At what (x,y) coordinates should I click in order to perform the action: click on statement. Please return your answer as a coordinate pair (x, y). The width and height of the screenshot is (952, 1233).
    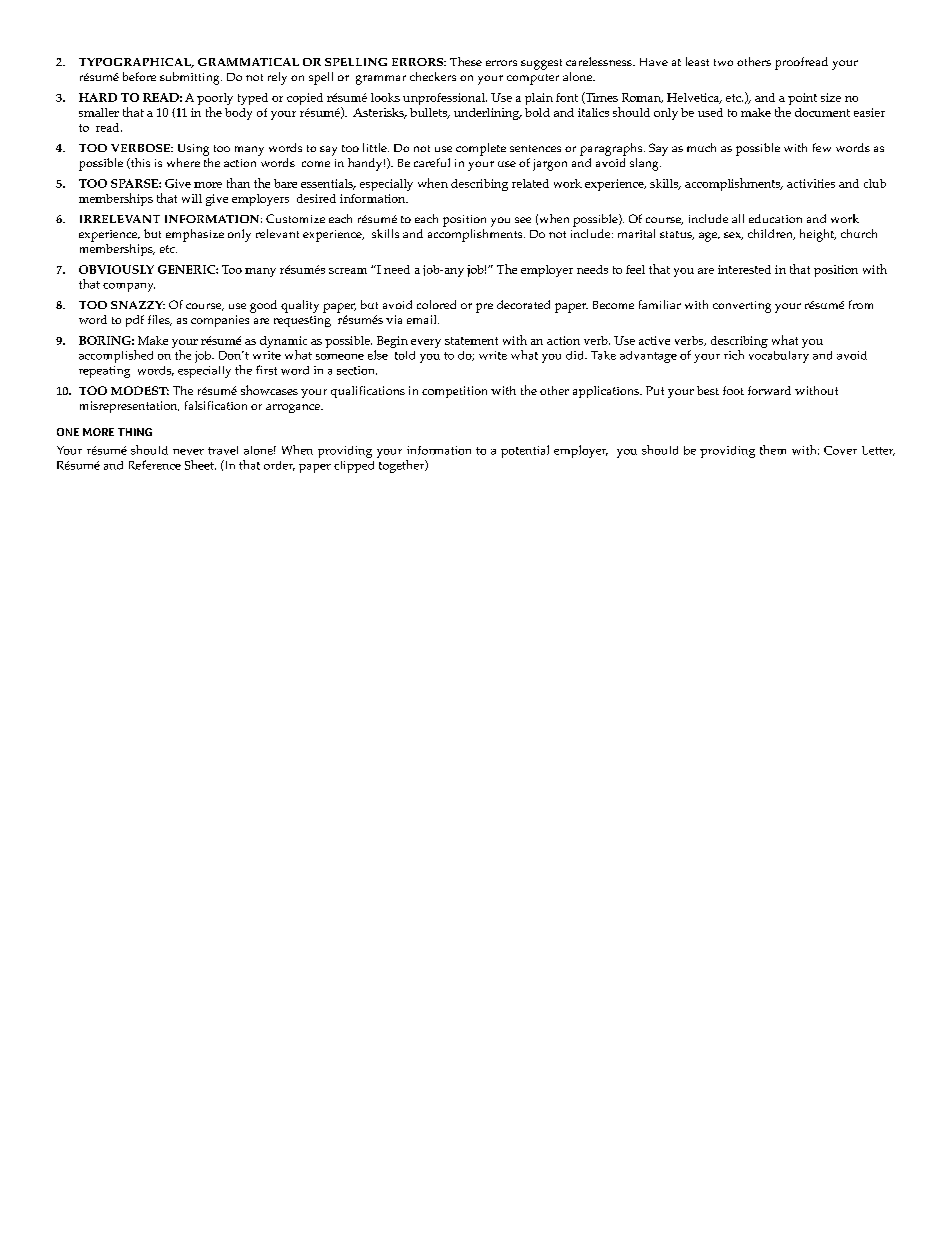
    Looking at the image, I should click on (471, 341).
